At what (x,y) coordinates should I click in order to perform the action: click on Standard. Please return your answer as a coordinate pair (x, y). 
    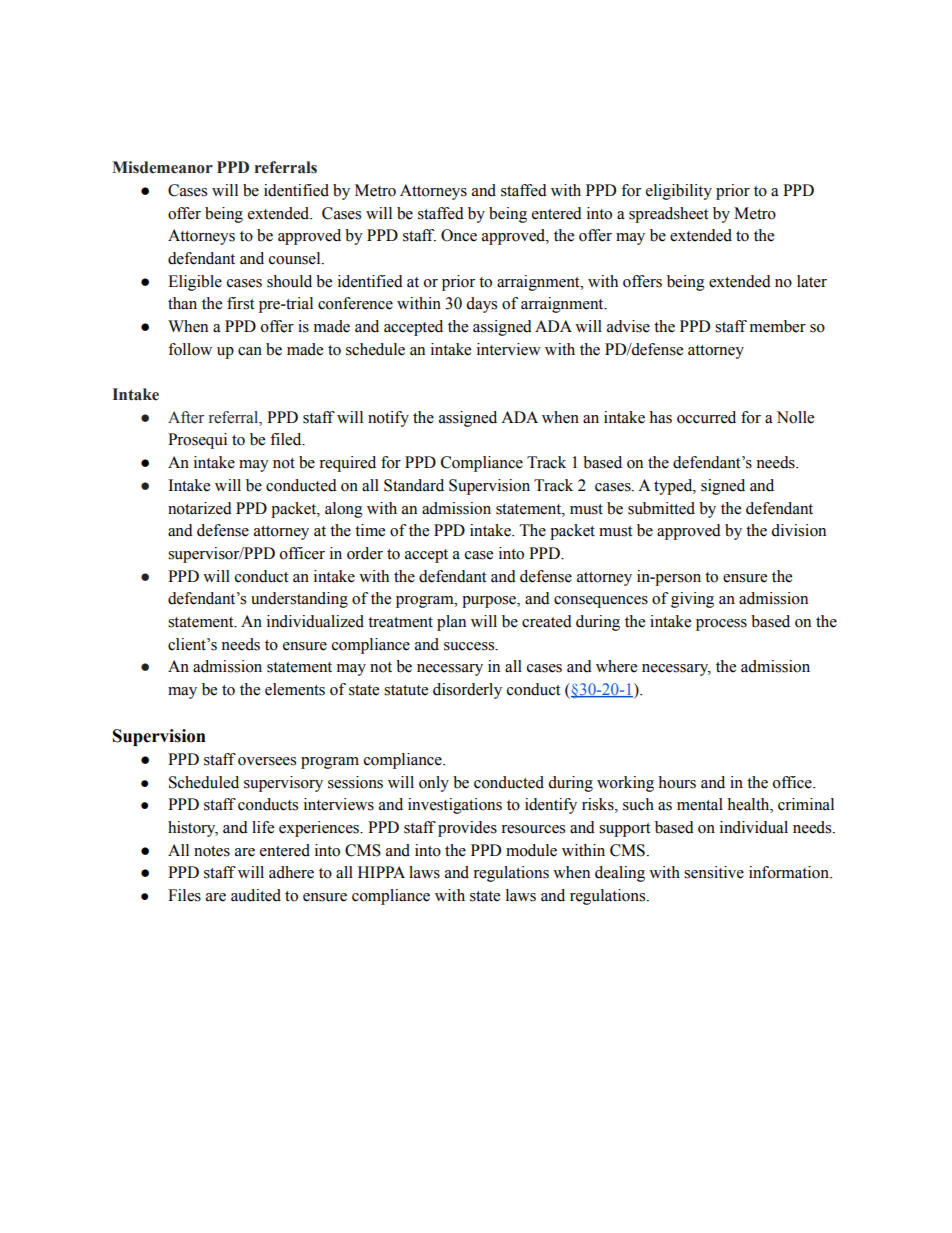
    Looking at the image, I should click on (414, 485).
